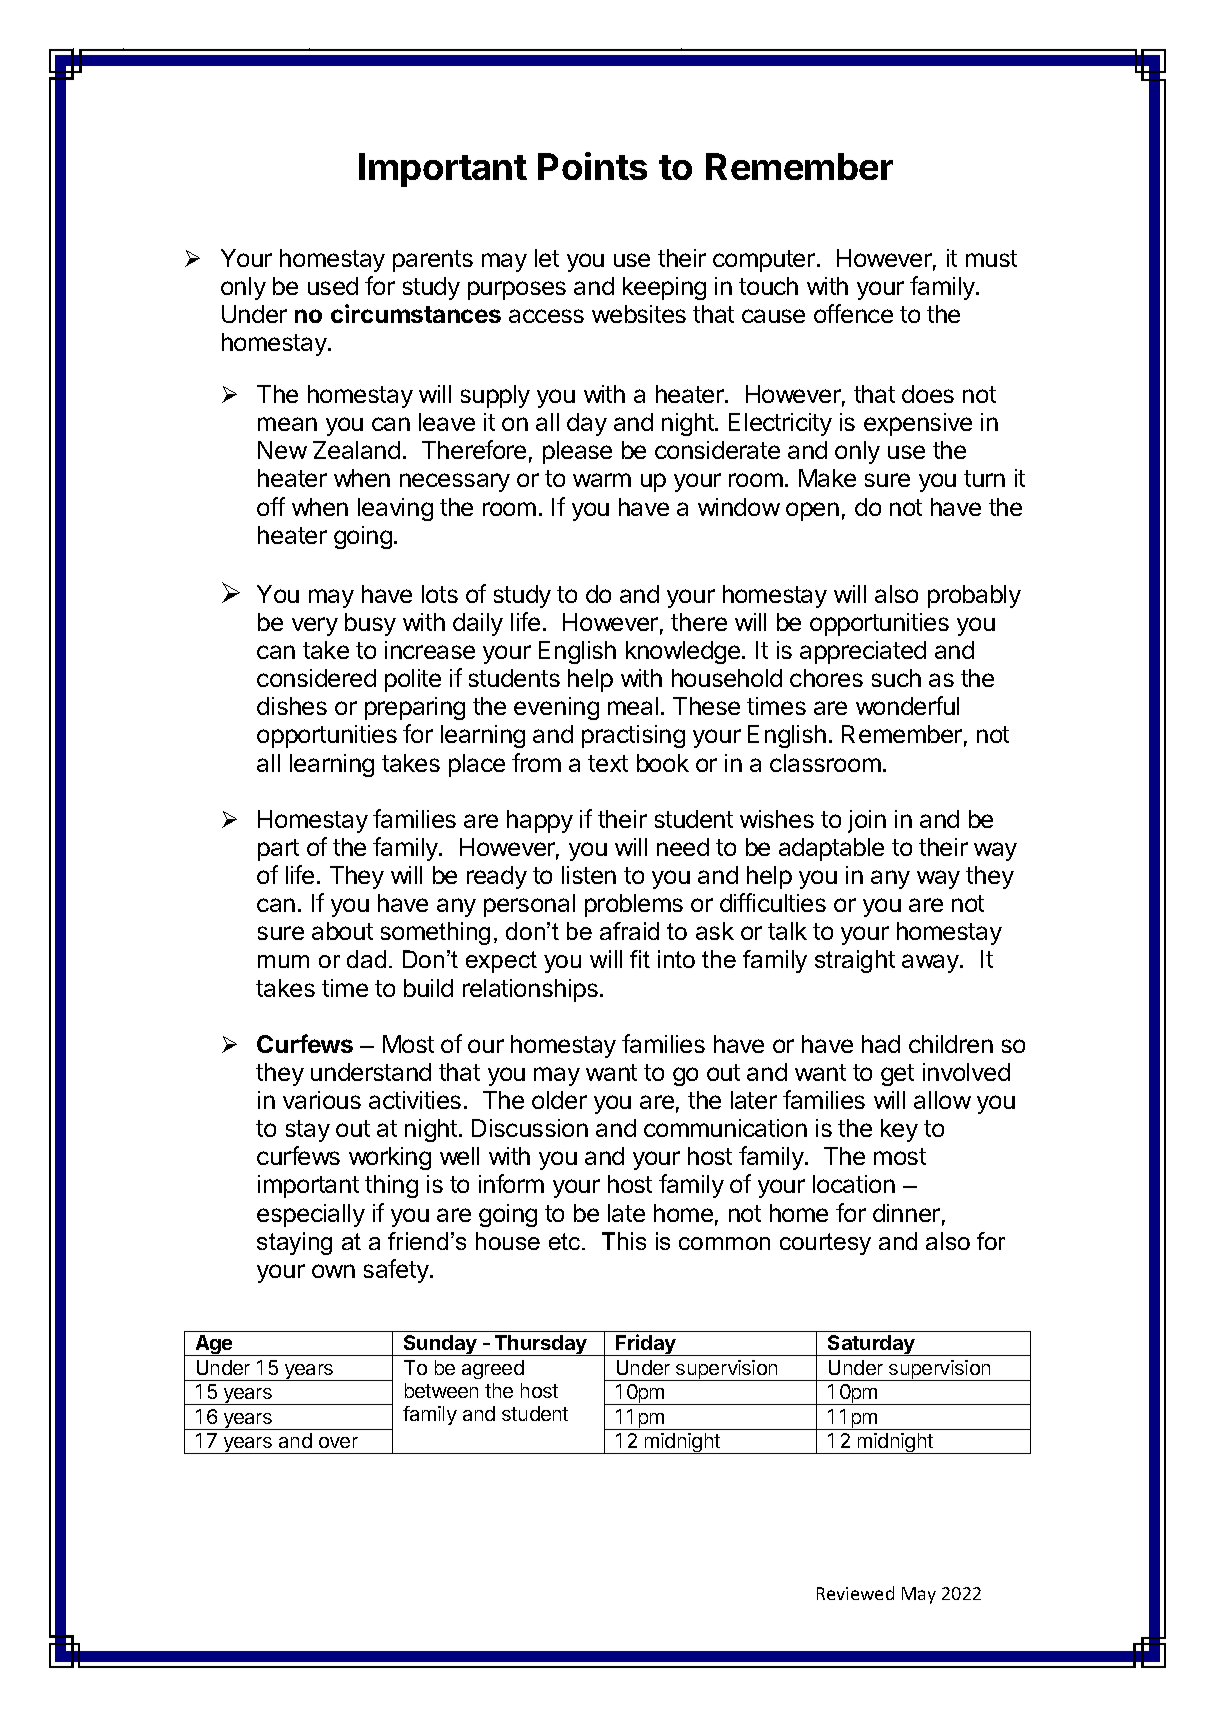 This screenshot has width=1214, height=1716. I want to click on various, so click(322, 1100).
